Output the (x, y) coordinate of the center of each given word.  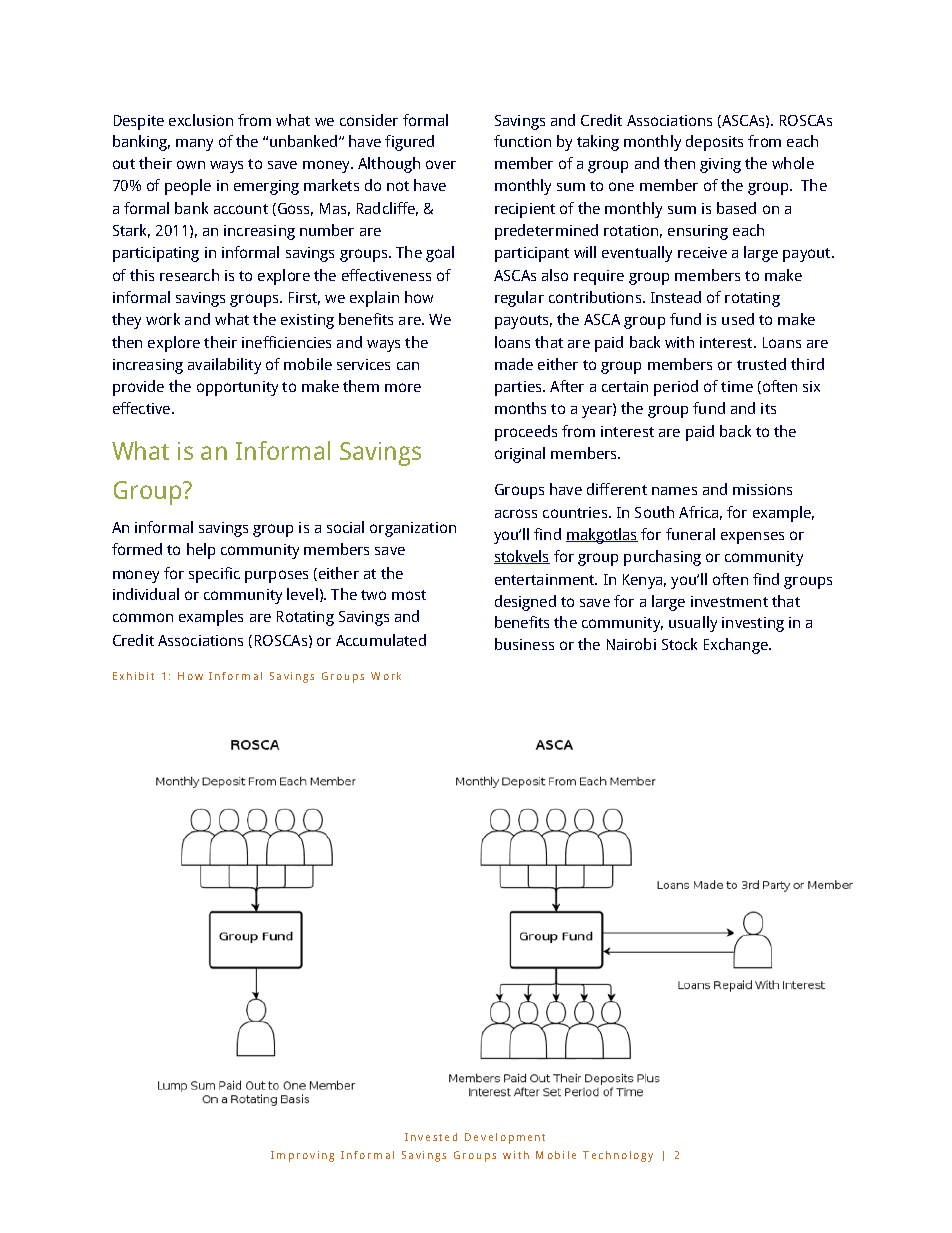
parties (519, 388)
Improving (302, 1156)
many (194, 145)
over (441, 164)
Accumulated (381, 640)
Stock (679, 644)
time (737, 386)
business (524, 644)
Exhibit (133, 676)
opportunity (237, 388)
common (143, 617)
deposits (714, 143)
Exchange (737, 646)
